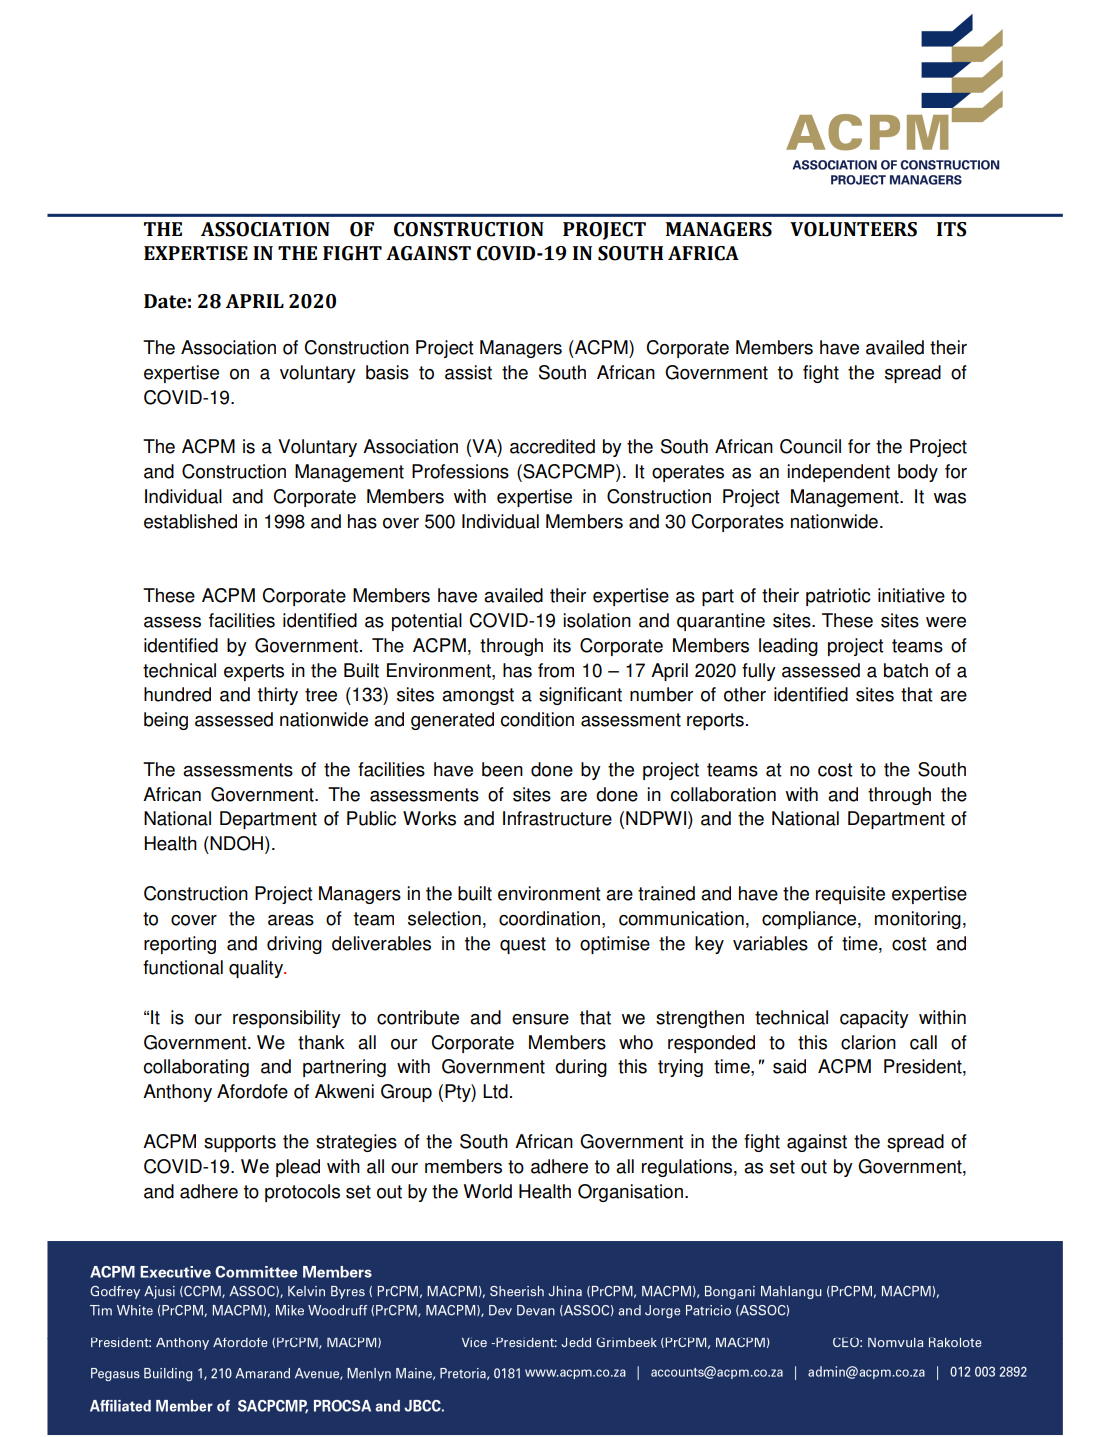 The image size is (1111, 1437). What do you see at coordinates (257, 969) in the screenshot?
I see `quality` at bounding box center [257, 969].
